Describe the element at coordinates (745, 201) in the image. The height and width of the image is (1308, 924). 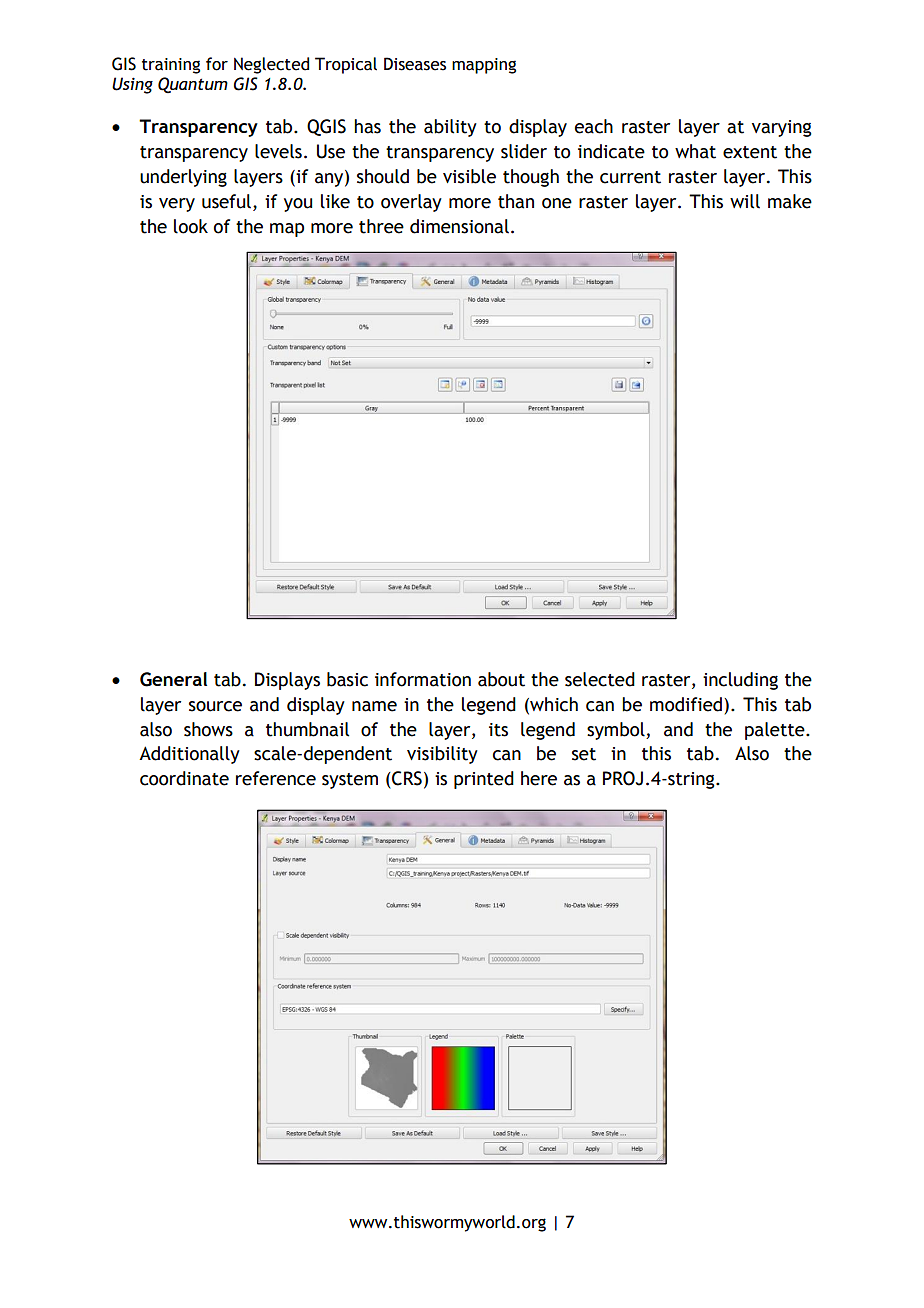
I see `will` at that location.
